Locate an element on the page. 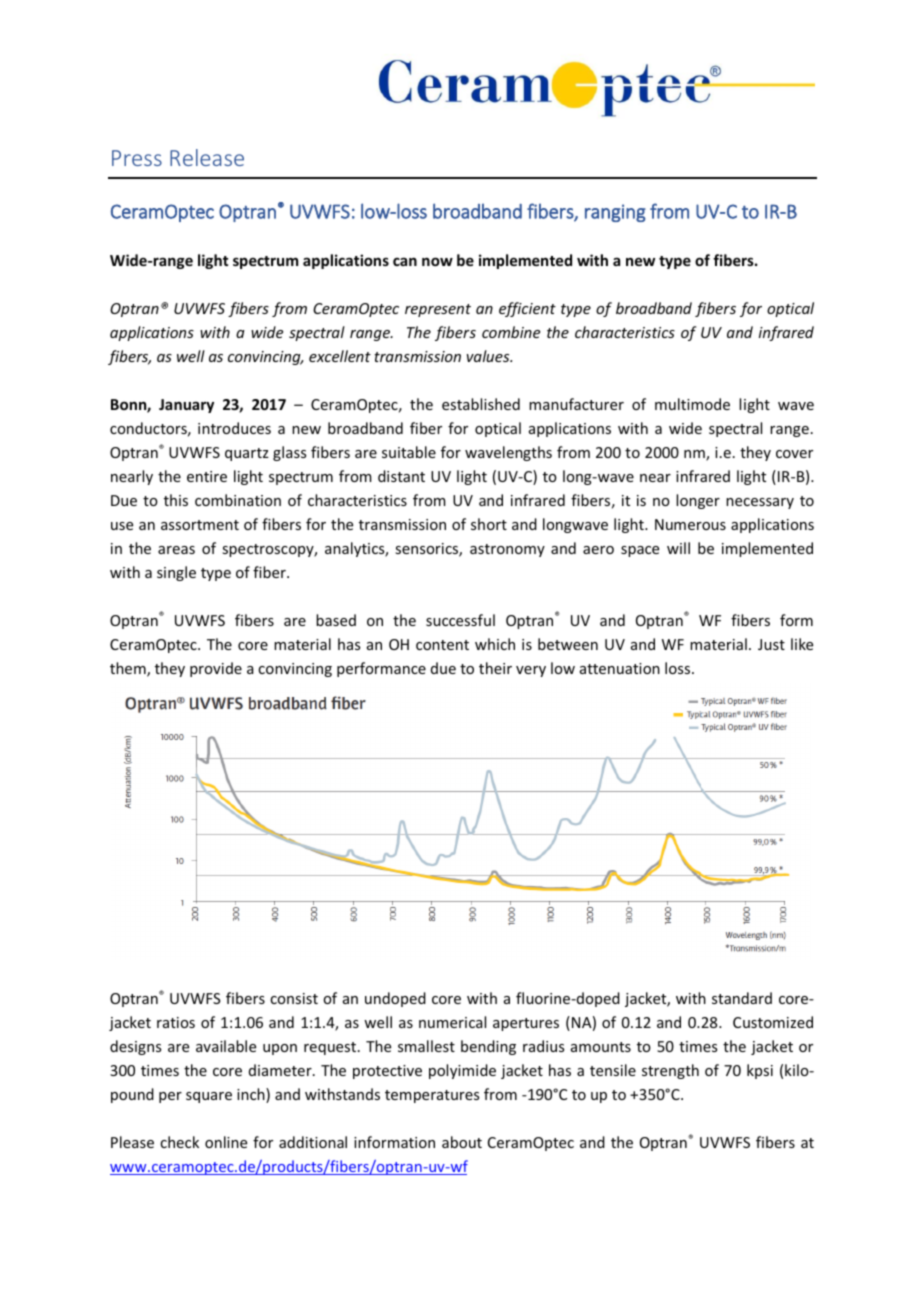  astronomy is located at coordinates (507, 550).
